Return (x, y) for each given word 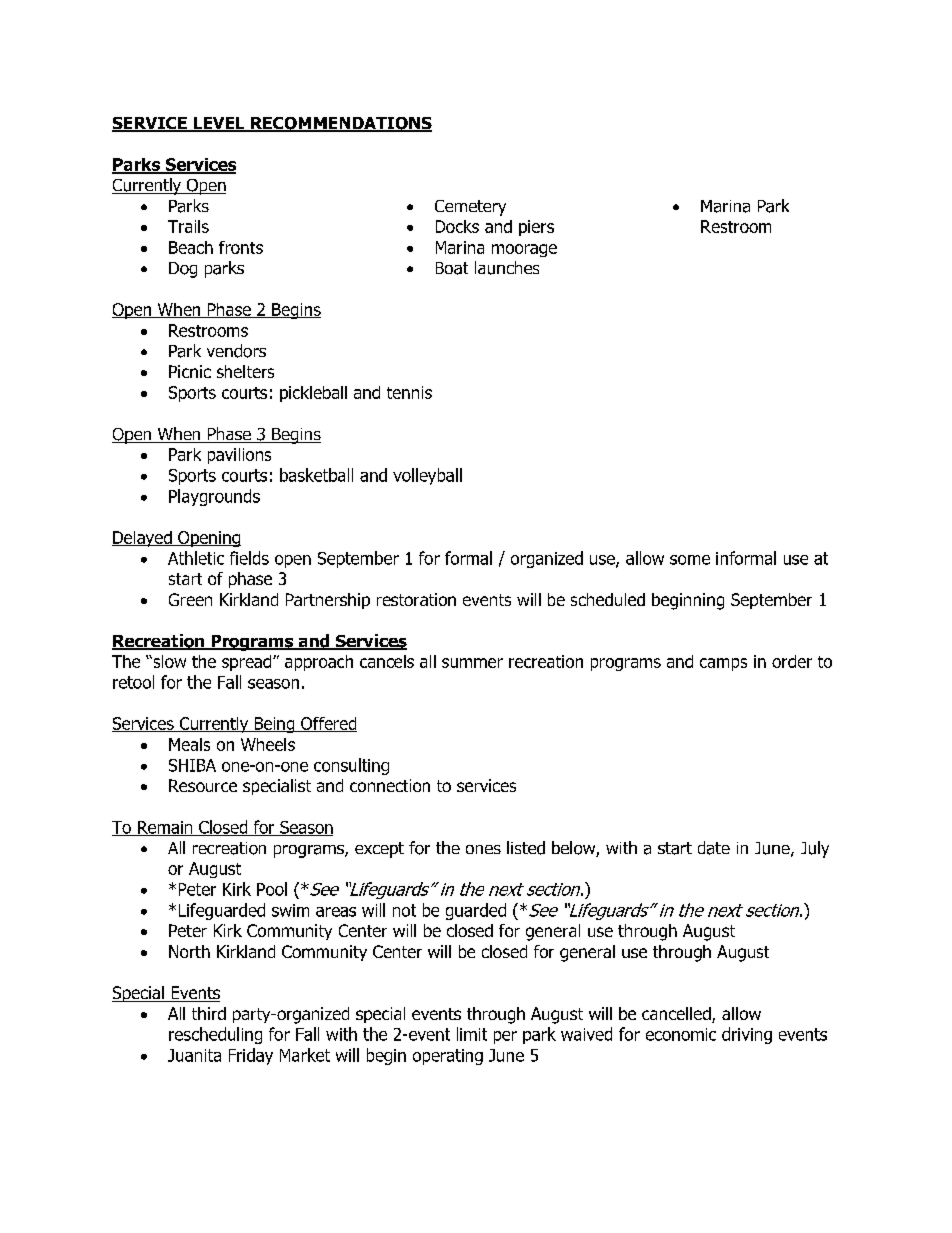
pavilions (239, 456)
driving (747, 1035)
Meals (189, 744)
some (690, 560)
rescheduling (215, 1035)
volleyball (427, 476)
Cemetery (470, 208)
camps (723, 664)
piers (536, 228)
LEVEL (219, 124)
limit (472, 1034)
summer (472, 663)
